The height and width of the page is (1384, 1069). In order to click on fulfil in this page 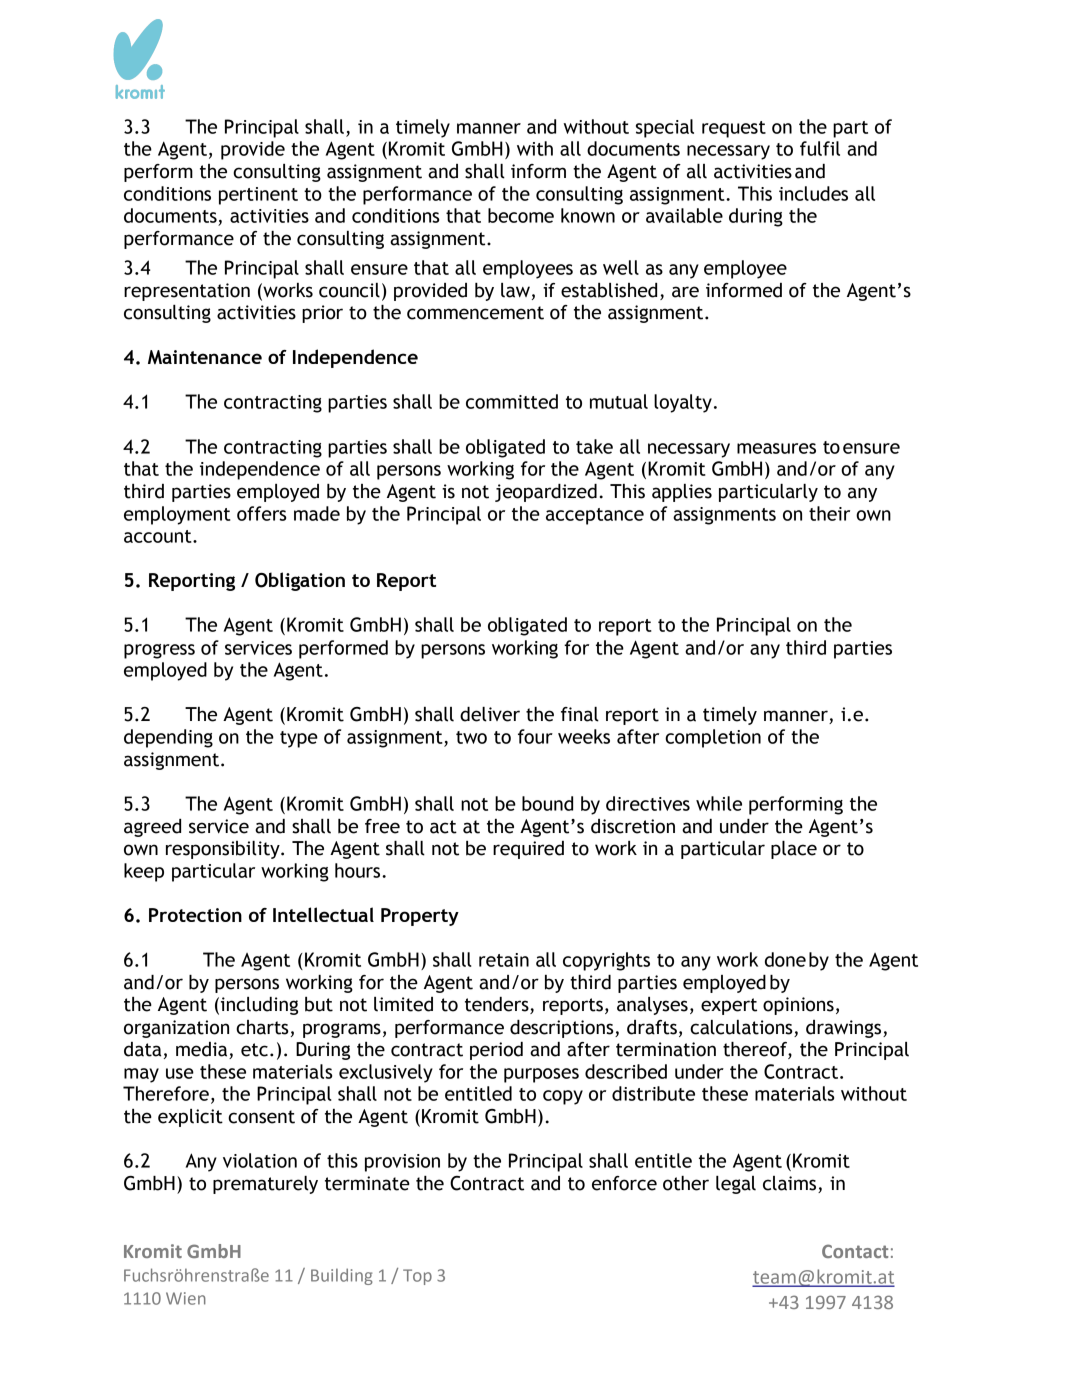, I will do `click(820, 148)`.
